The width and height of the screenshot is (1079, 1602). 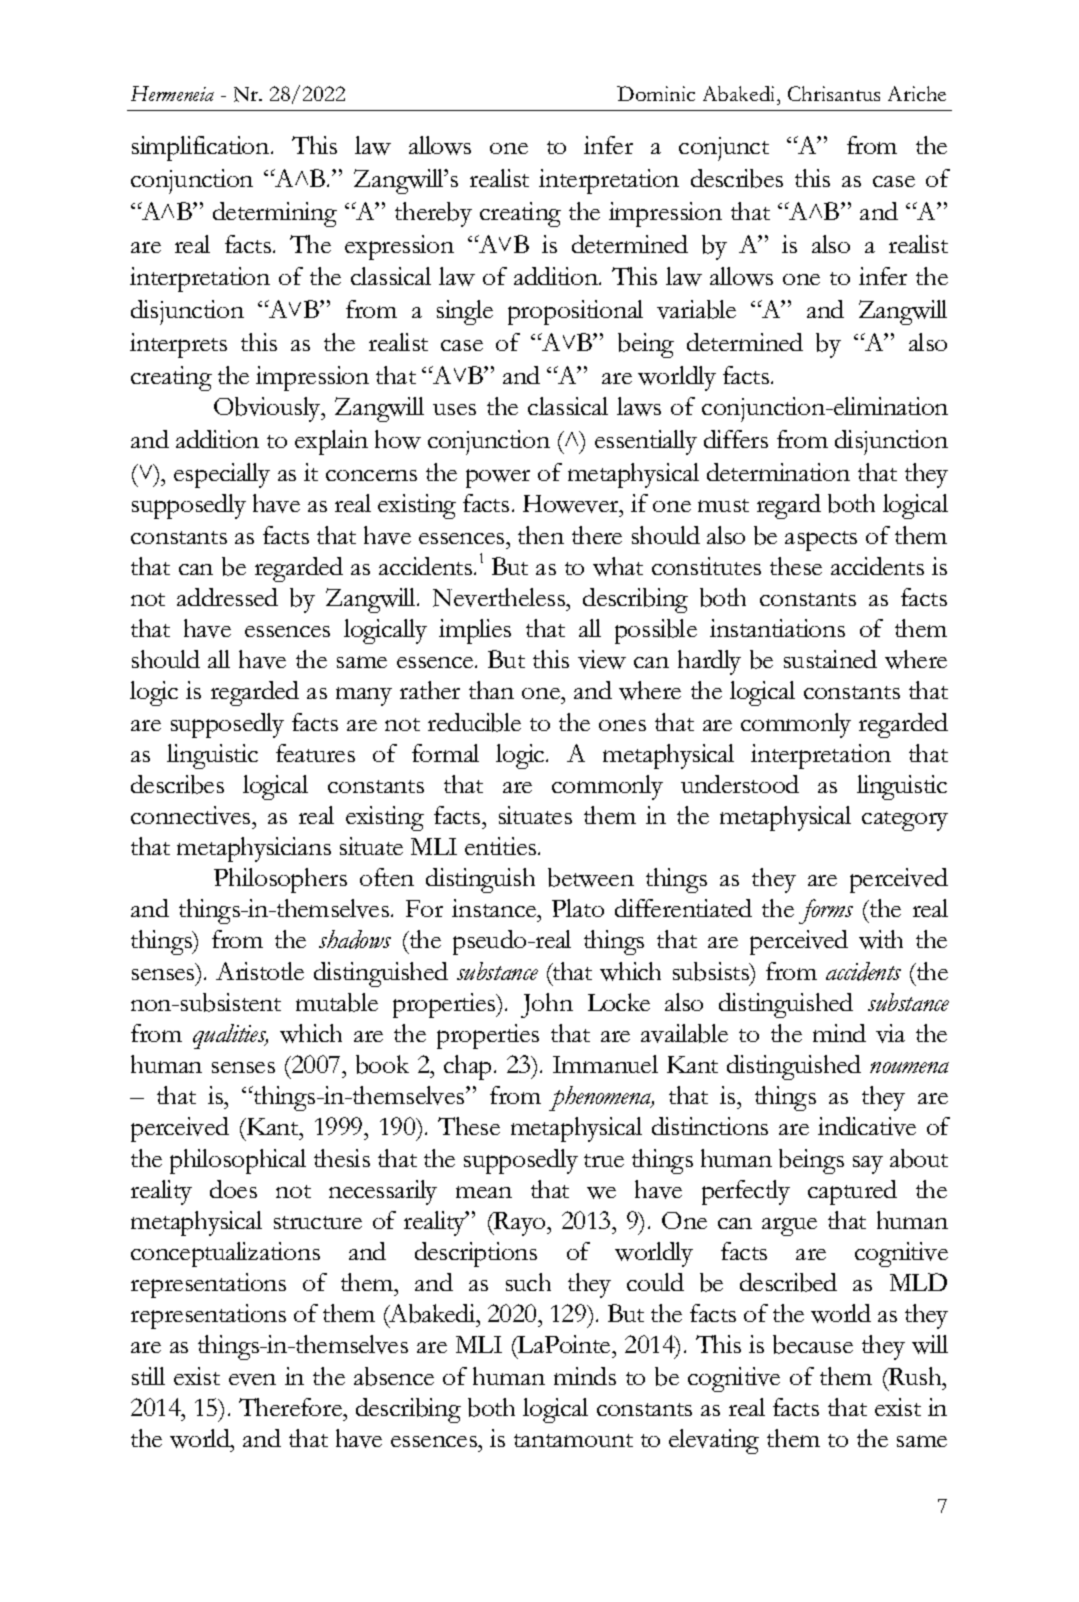 I want to click on even, so click(x=252, y=1380).
